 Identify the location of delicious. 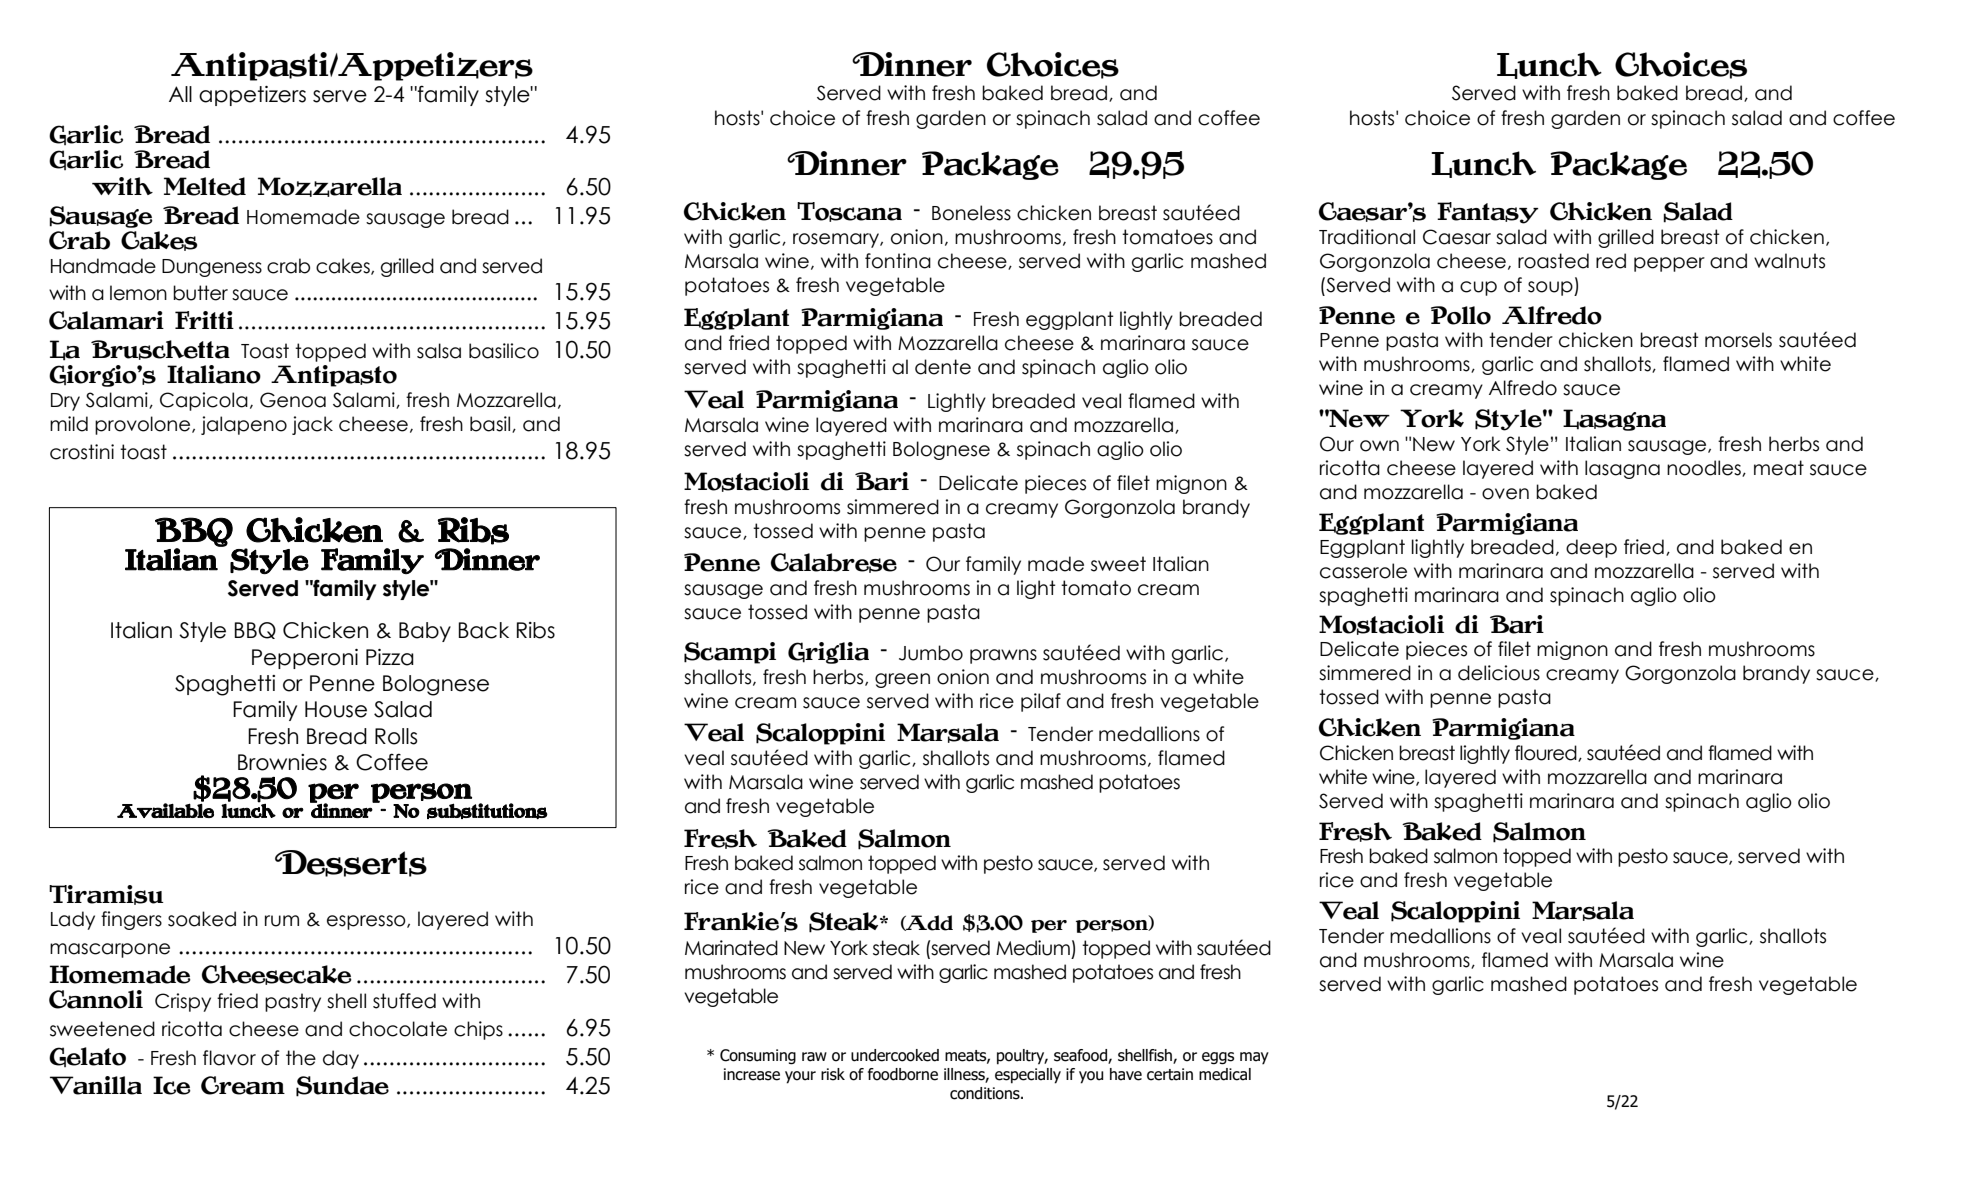
(1499, 673).
